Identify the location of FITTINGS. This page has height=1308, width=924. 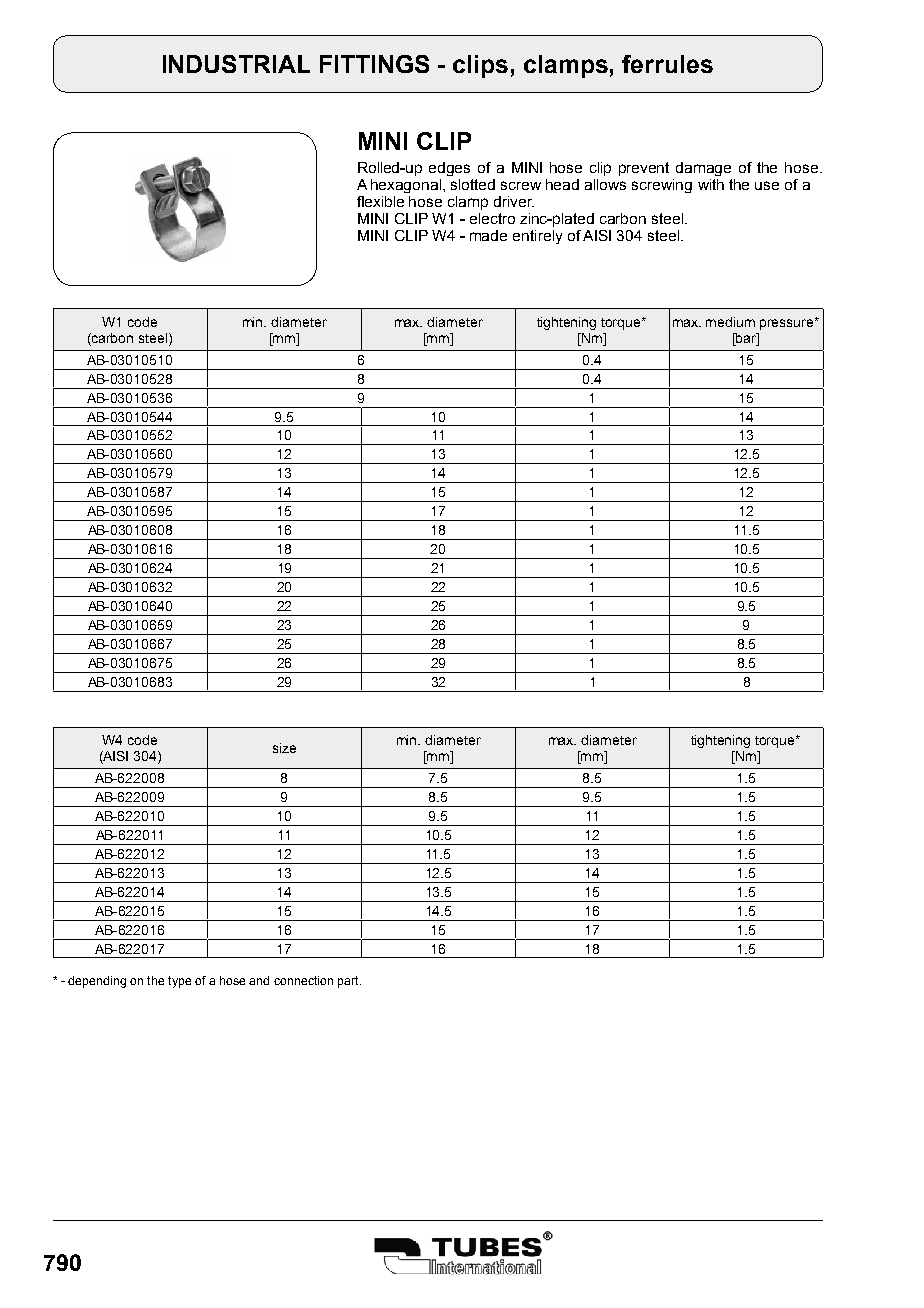
(374, 64).
